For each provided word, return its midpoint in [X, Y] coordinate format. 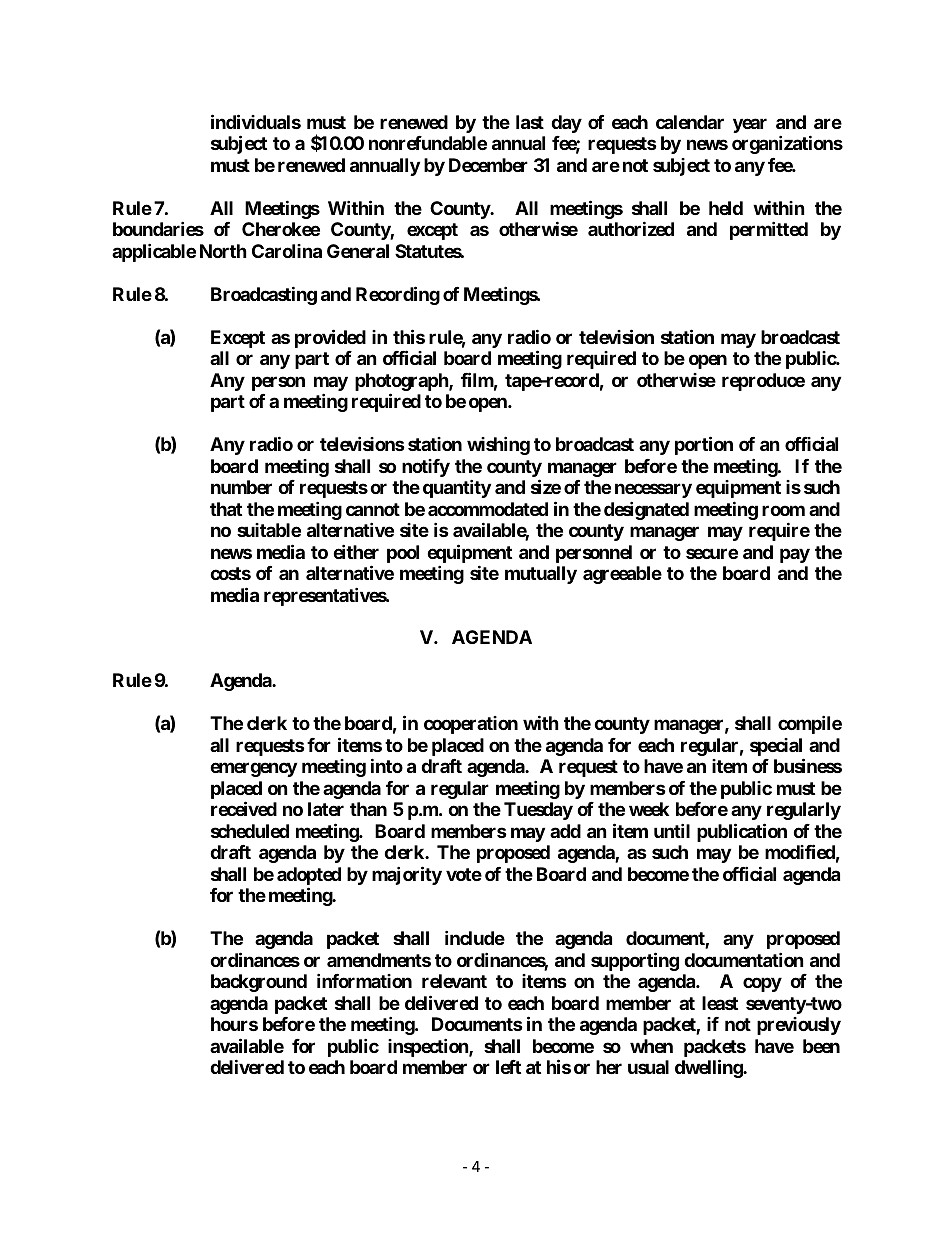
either [356, 551]
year [750, 125]
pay [795, 555]
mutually [541, 575]
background [259, 983]
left [508, 1067]
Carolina [287, 251]
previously [799, 1026]
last [530, 122]
